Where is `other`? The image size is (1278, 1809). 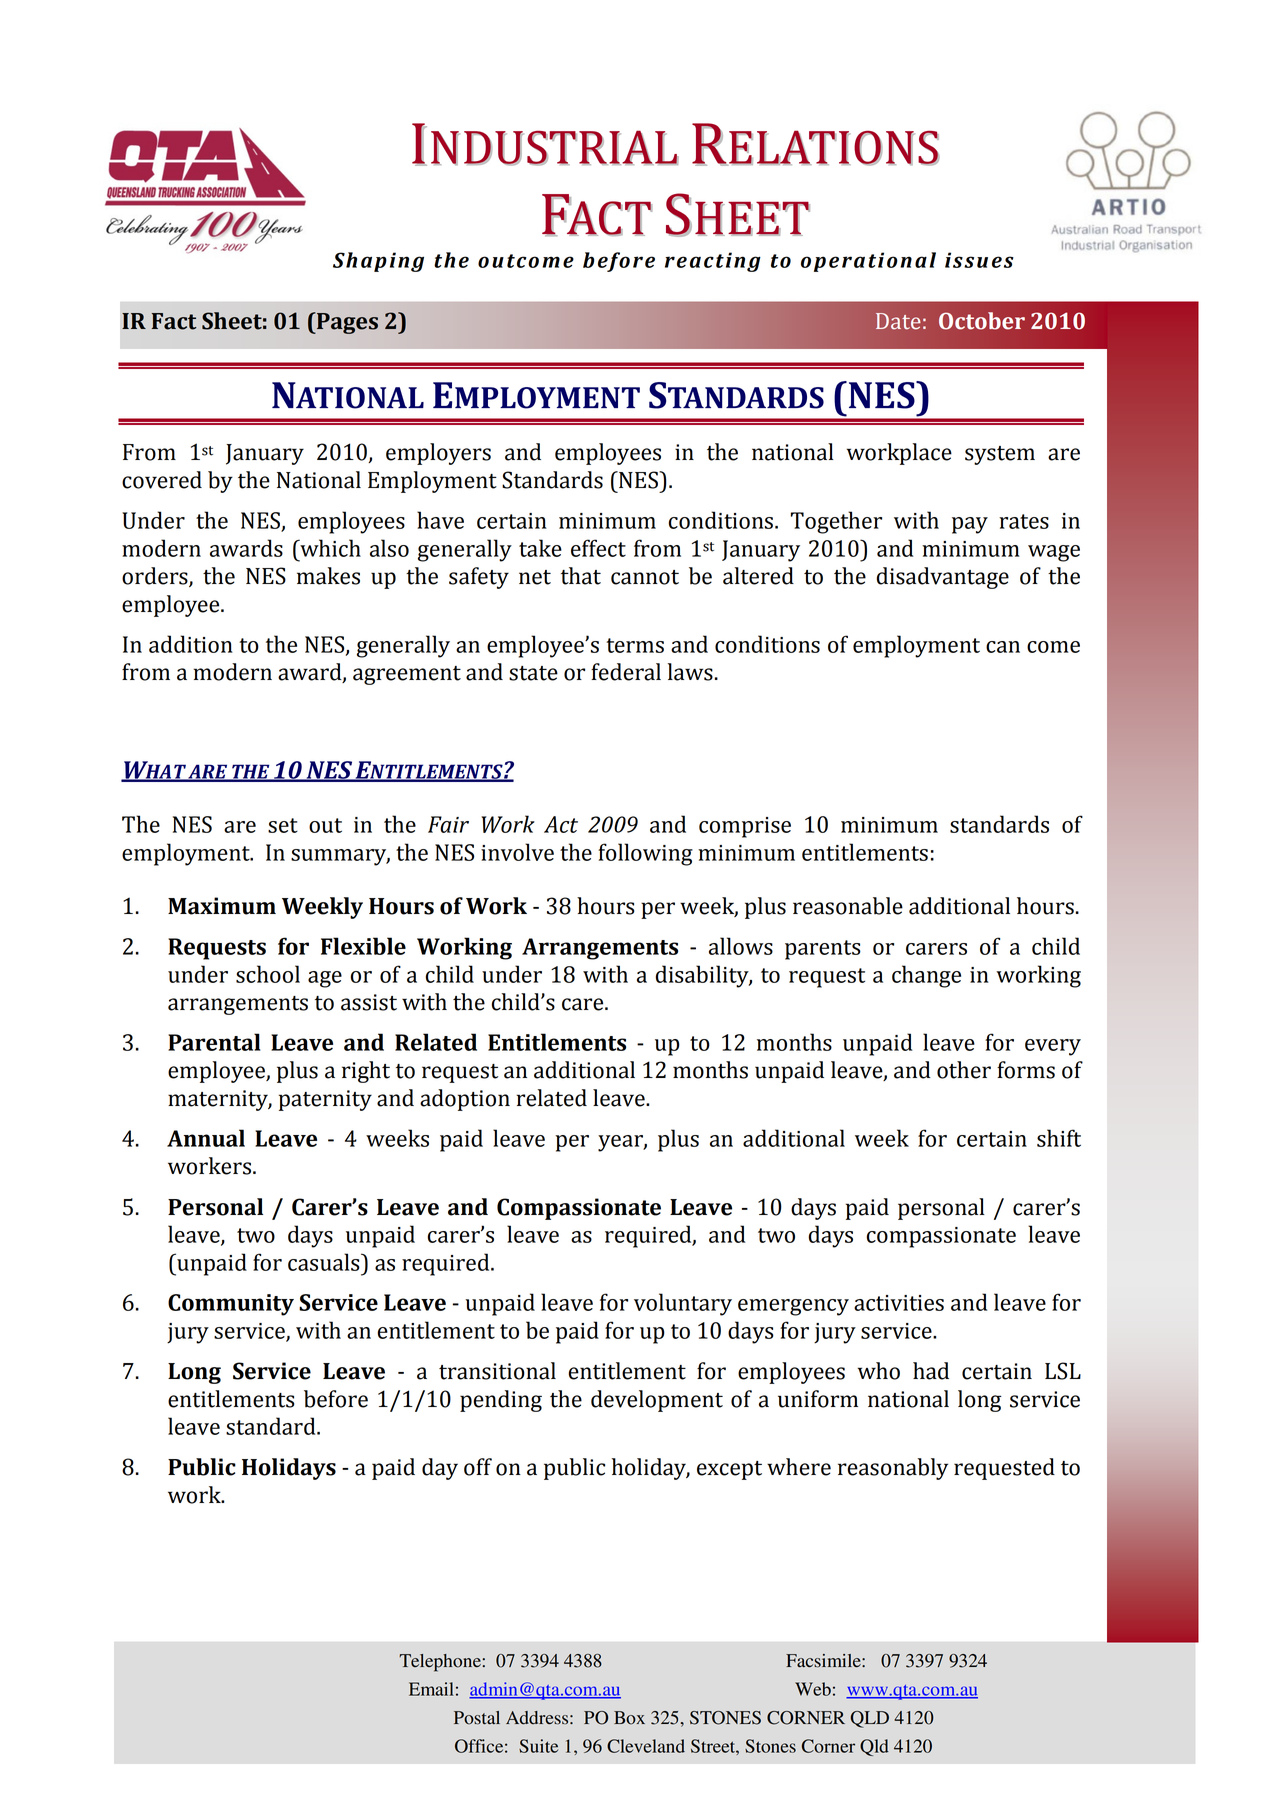
other is located at coordinates (964, 1070).
